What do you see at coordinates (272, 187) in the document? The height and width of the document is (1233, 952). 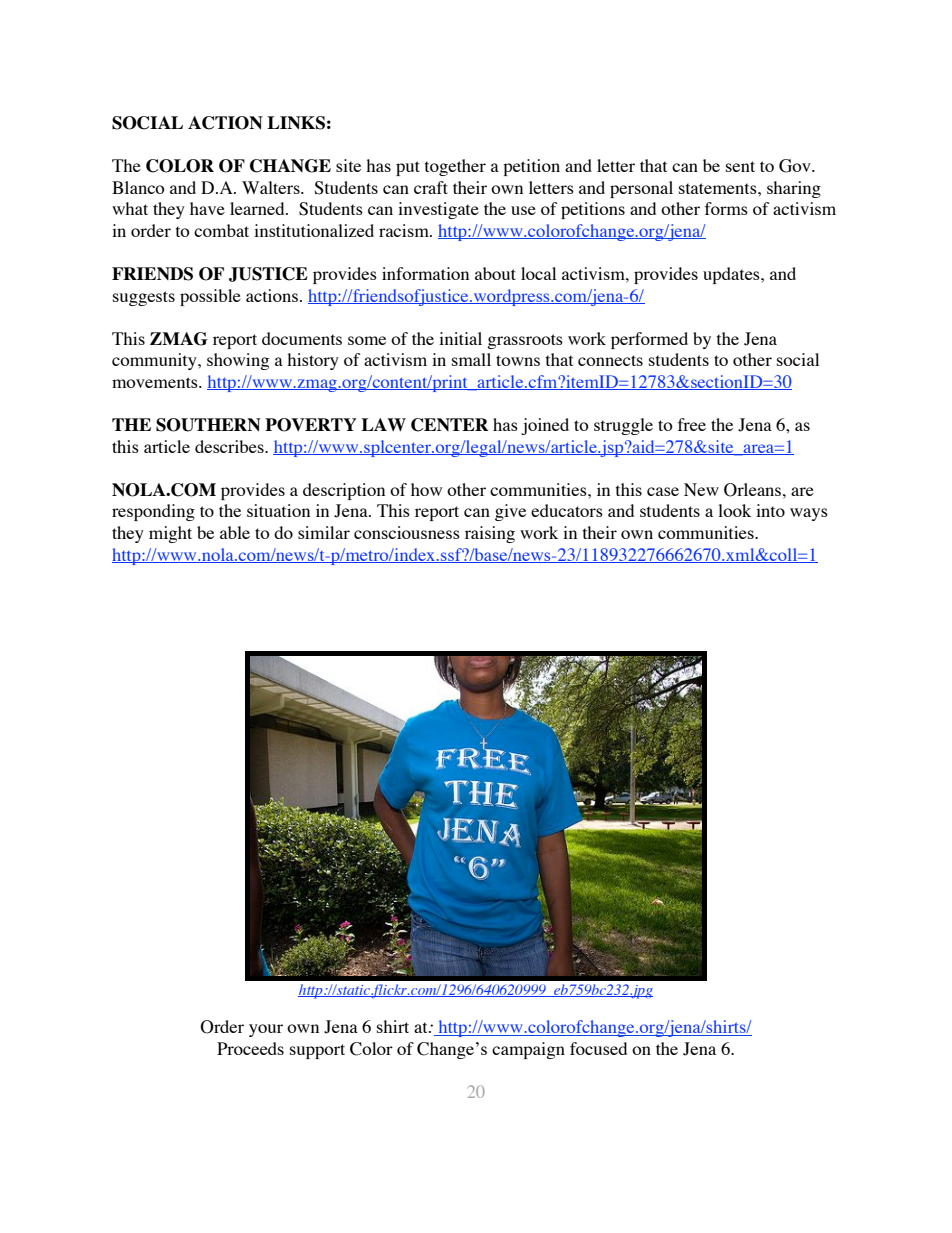 I see `Walters` at bounding box center [272, 187].
